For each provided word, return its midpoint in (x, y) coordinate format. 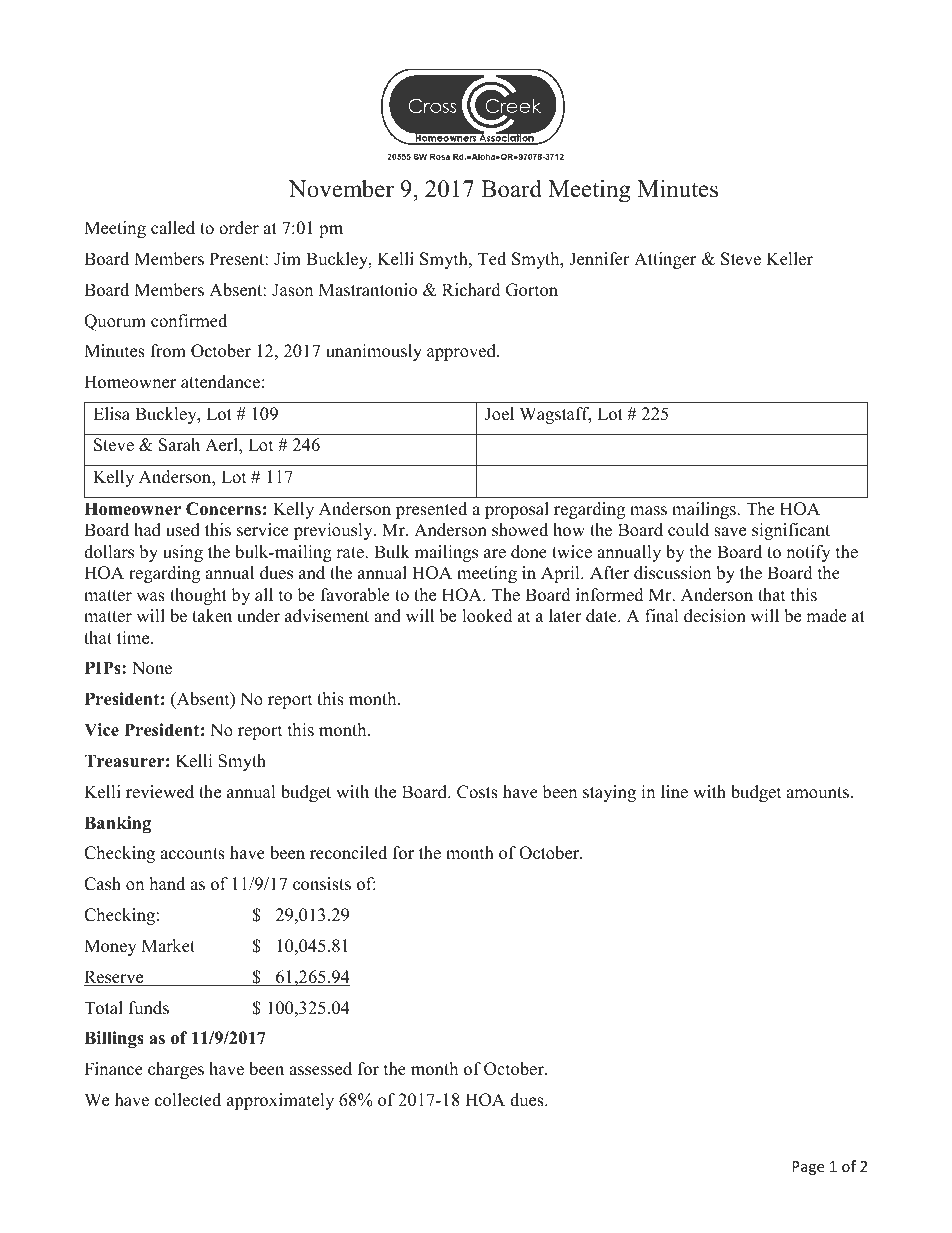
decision (715, 616)
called (173, 228)
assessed (320, 1069)
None (152, 668)
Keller (789, 259)
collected (188, 1100)
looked (487, 616)
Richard (471, 290)
